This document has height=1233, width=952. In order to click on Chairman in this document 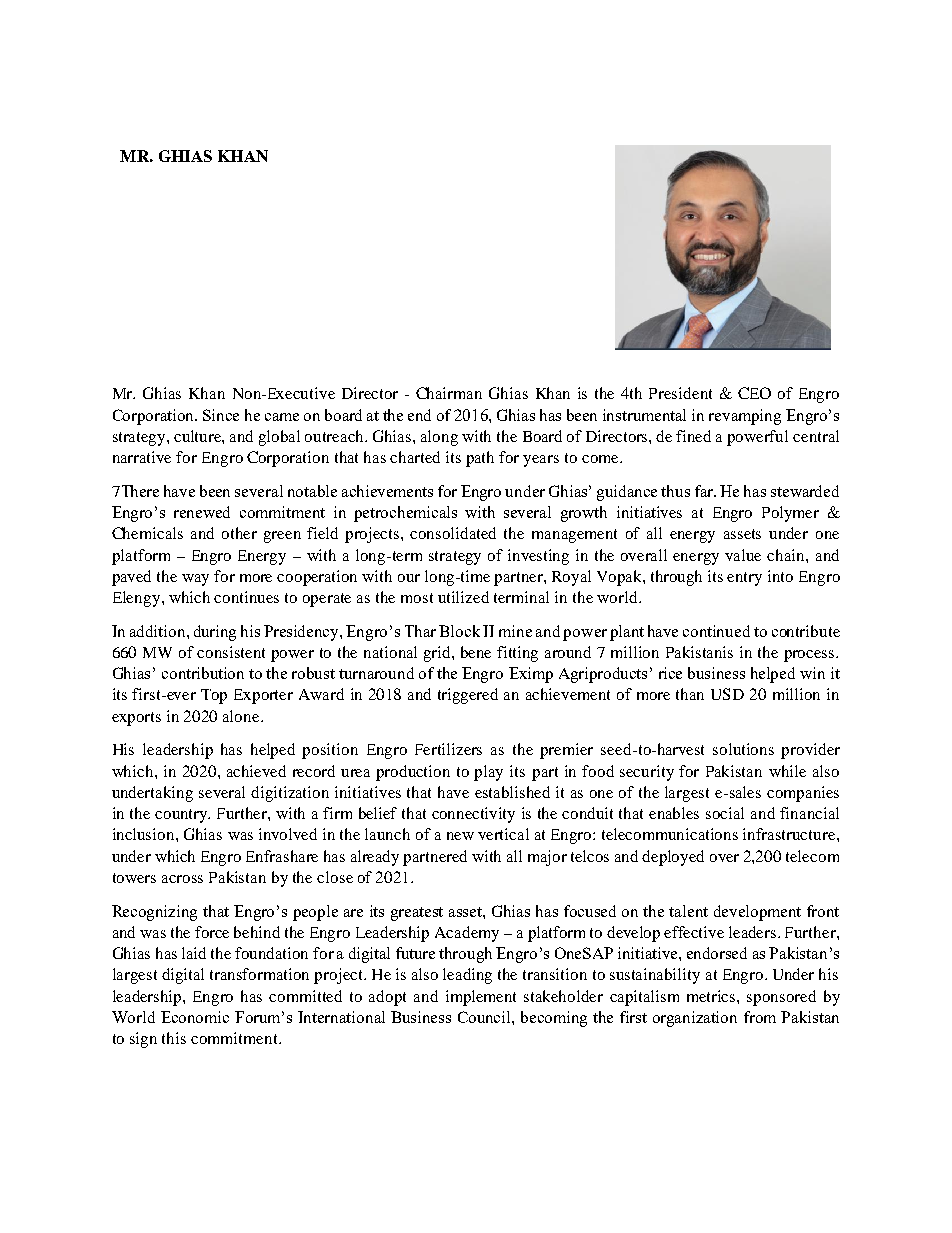, I will do `click(449, 393)`.
